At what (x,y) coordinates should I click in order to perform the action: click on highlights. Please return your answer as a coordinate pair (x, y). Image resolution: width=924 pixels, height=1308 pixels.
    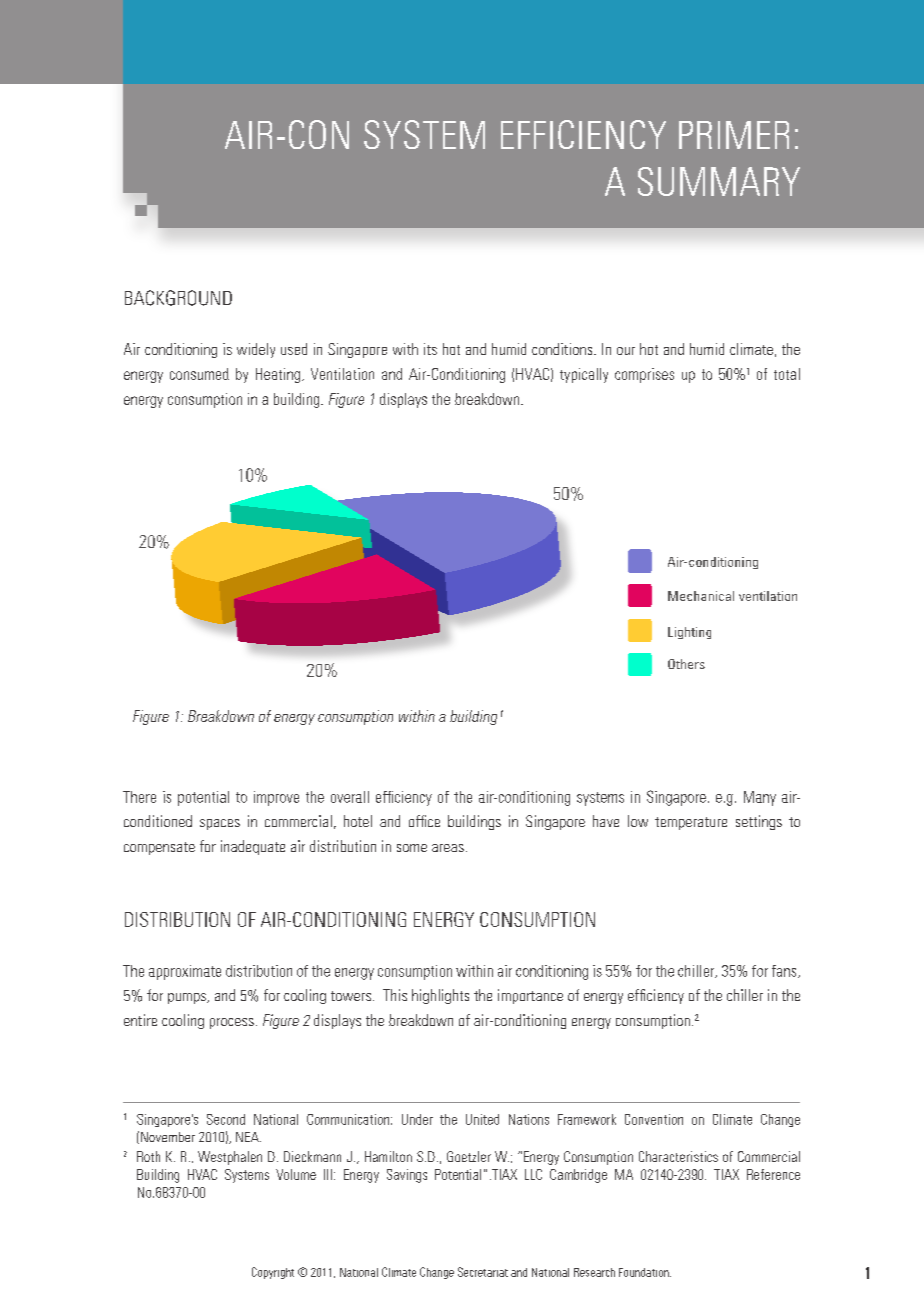
    Looking at the image, I should click on (440, 996).
